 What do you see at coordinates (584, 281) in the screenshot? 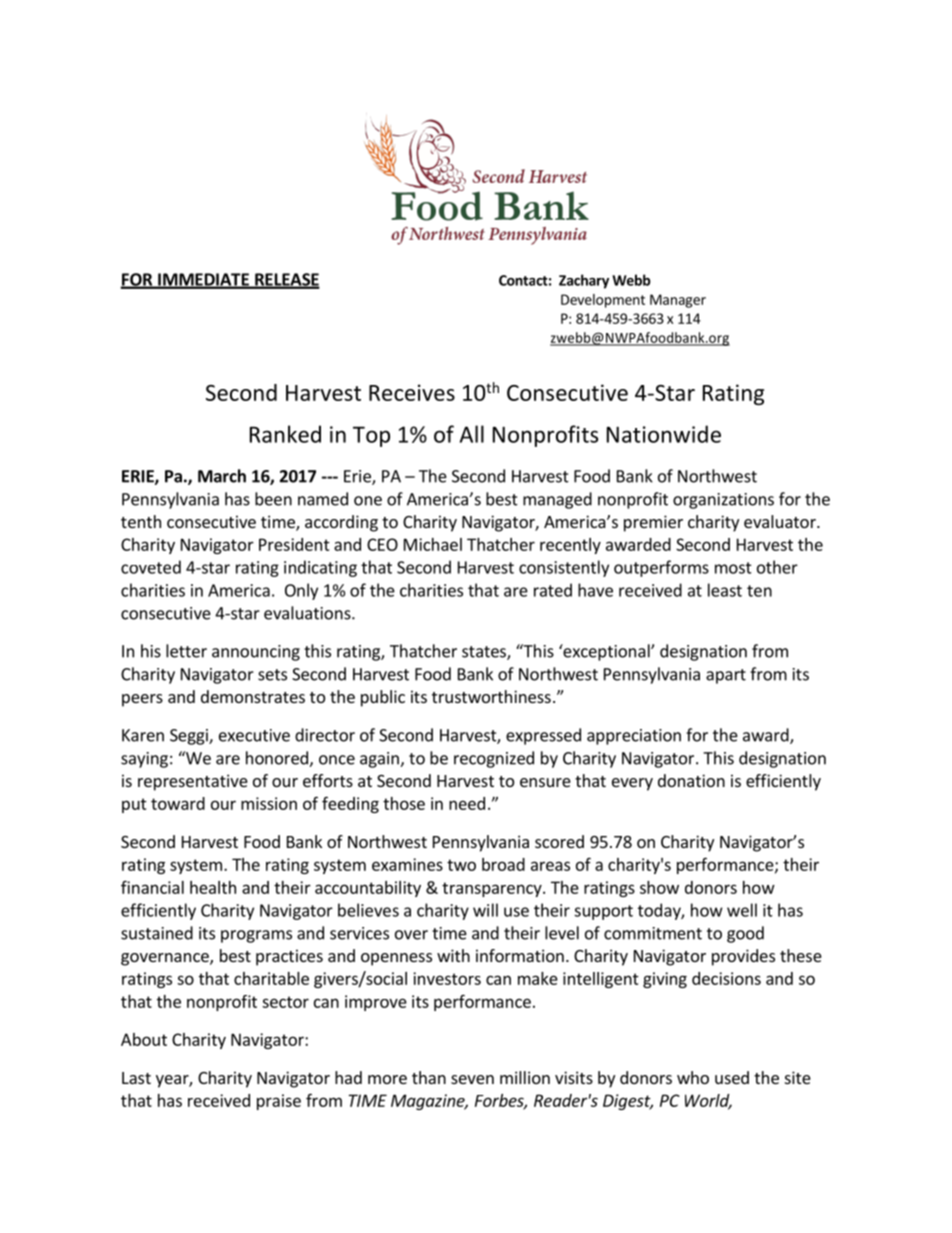
I see `Zachary` at bounding box center [584, 281].
